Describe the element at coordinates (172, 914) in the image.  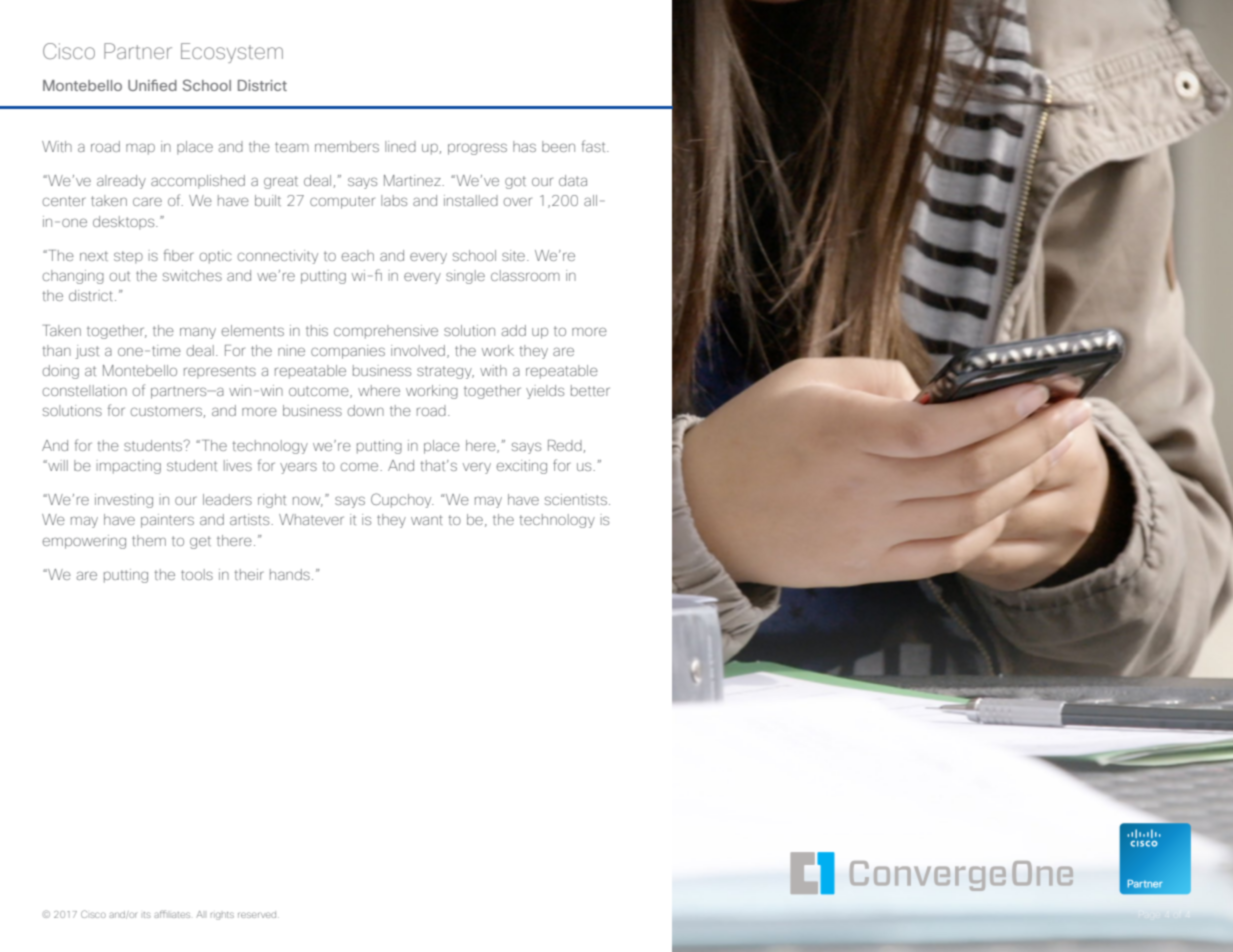
I see `affiliates` at that location.
